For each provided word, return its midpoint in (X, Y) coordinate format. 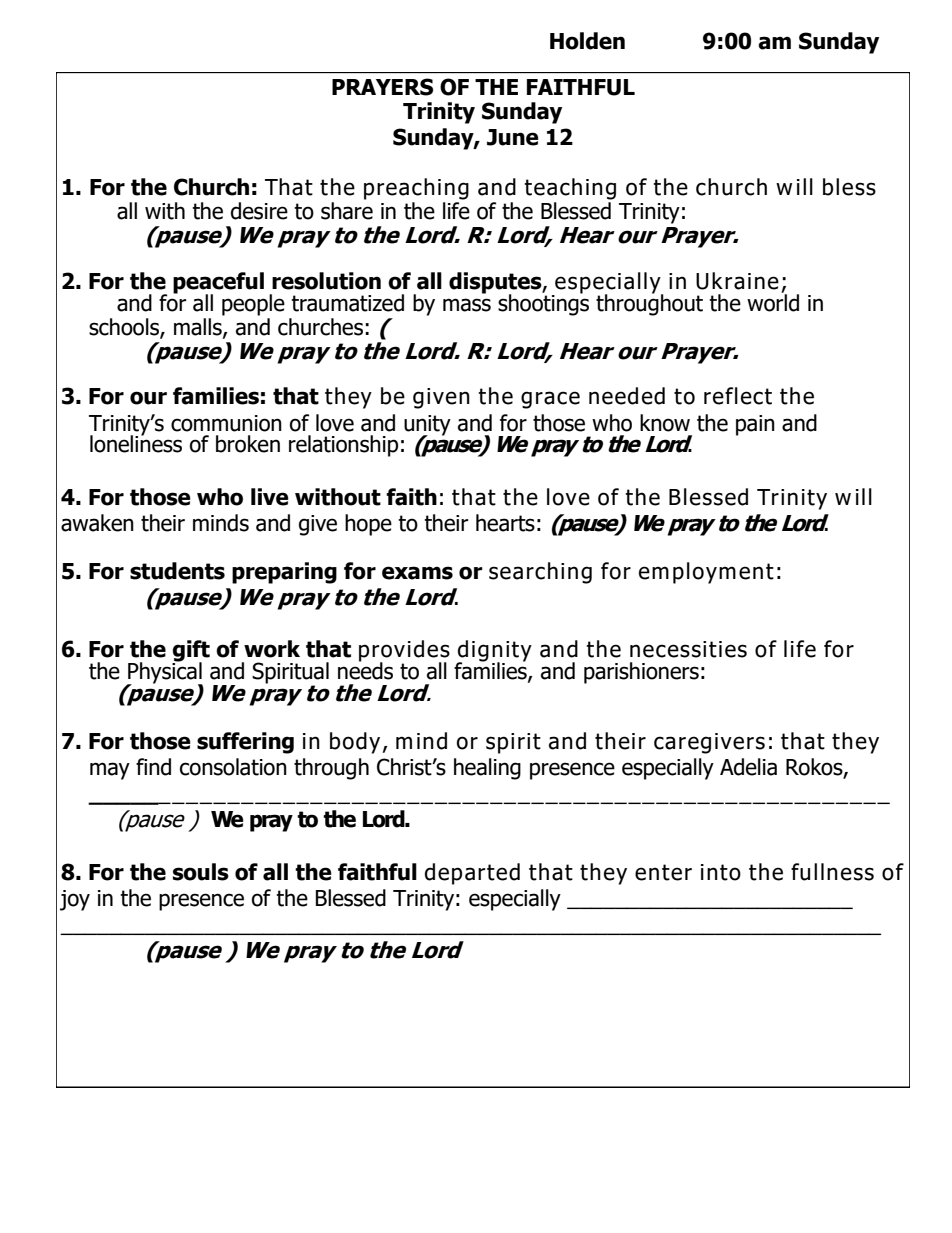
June (513, 137)
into (721, 872)
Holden (587, 41)
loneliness (136, 443)
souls (201, 872)
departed (472, 874)
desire (259, 211)
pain (755, 425)
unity (427, 426)
